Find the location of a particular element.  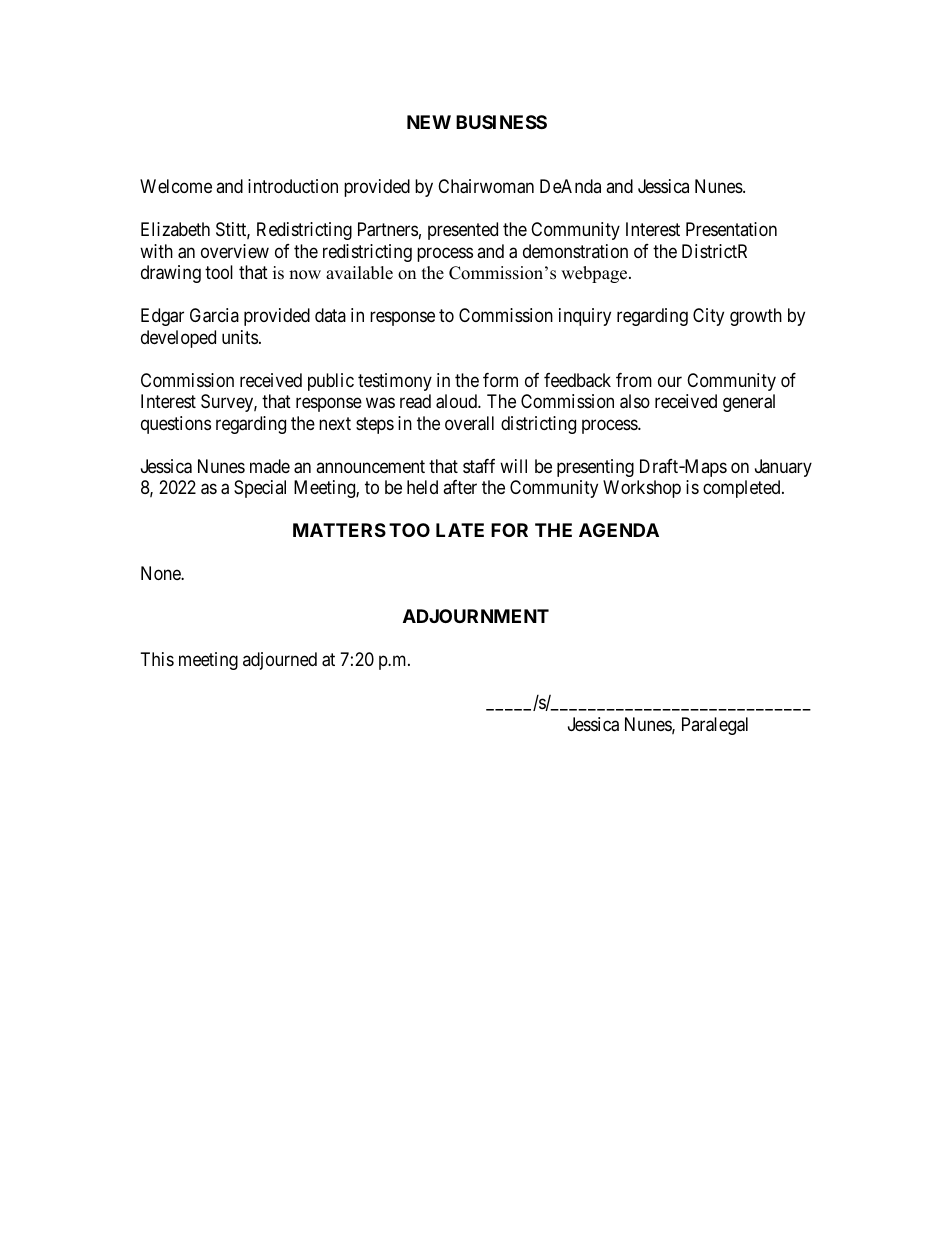

general is located at coordinates (749, 403).
